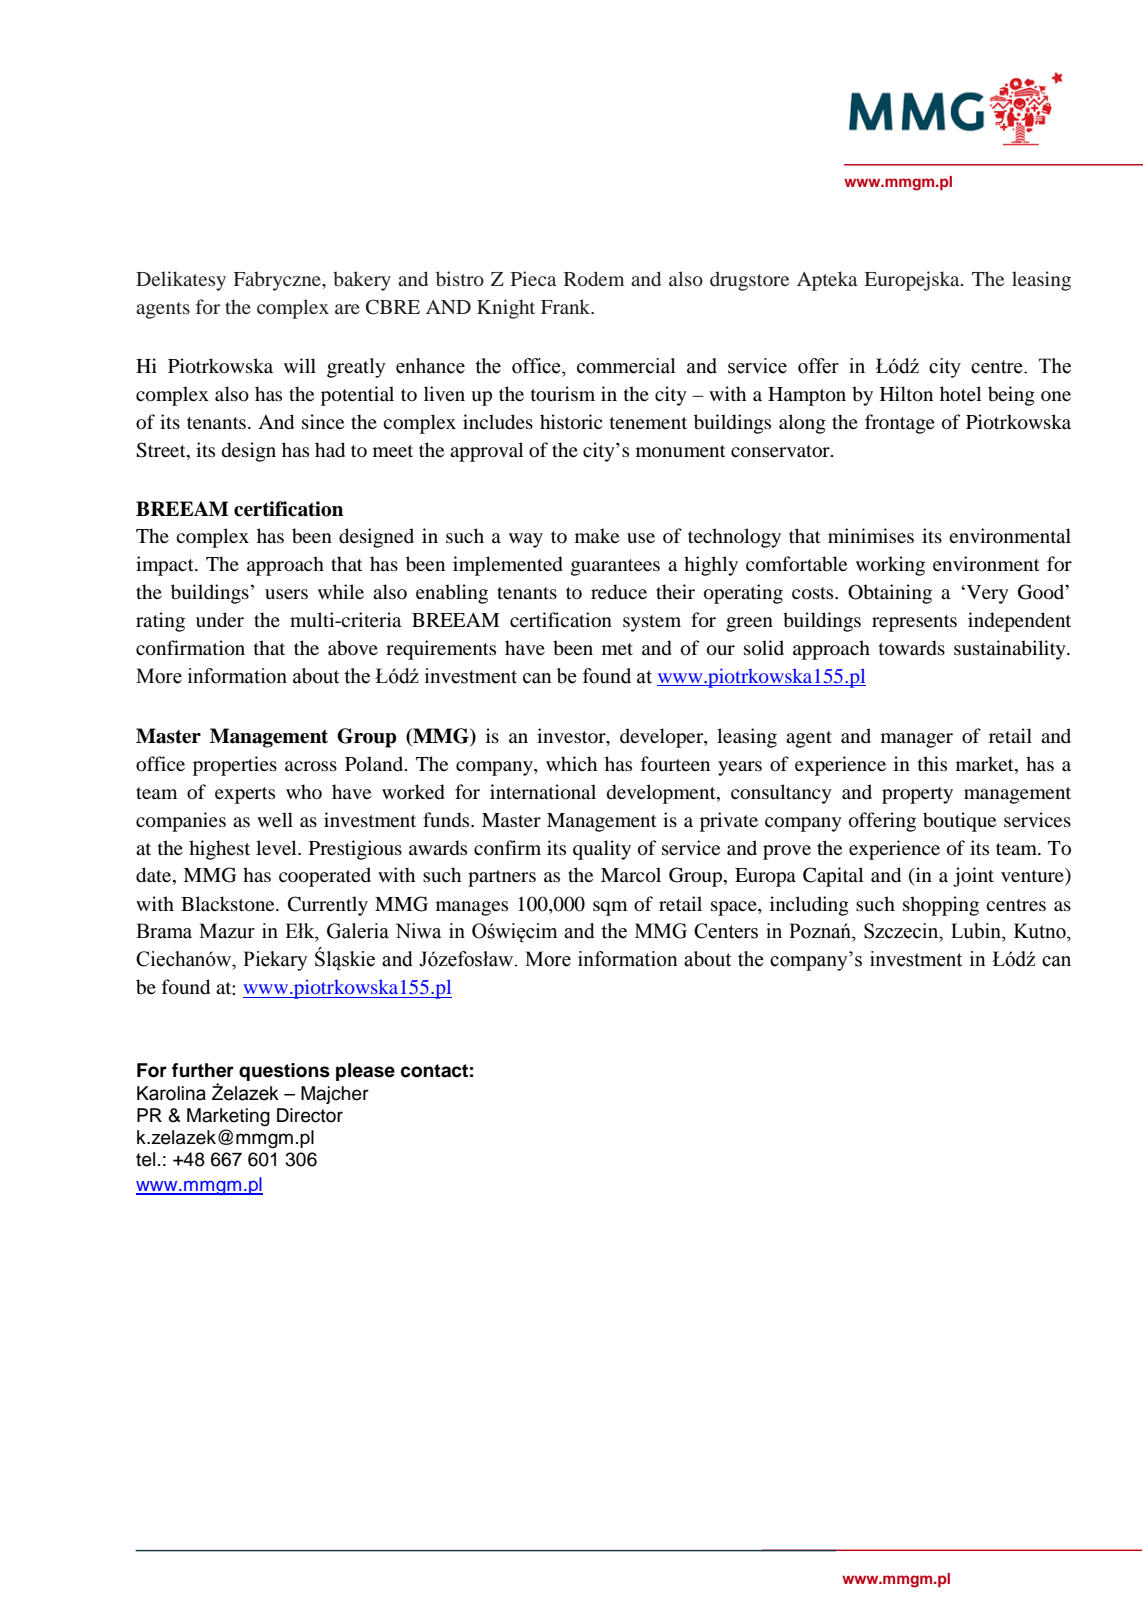  What do you see at coordinates (347, 309) in the image?
I see `are` at bounding box center [347, 309].
